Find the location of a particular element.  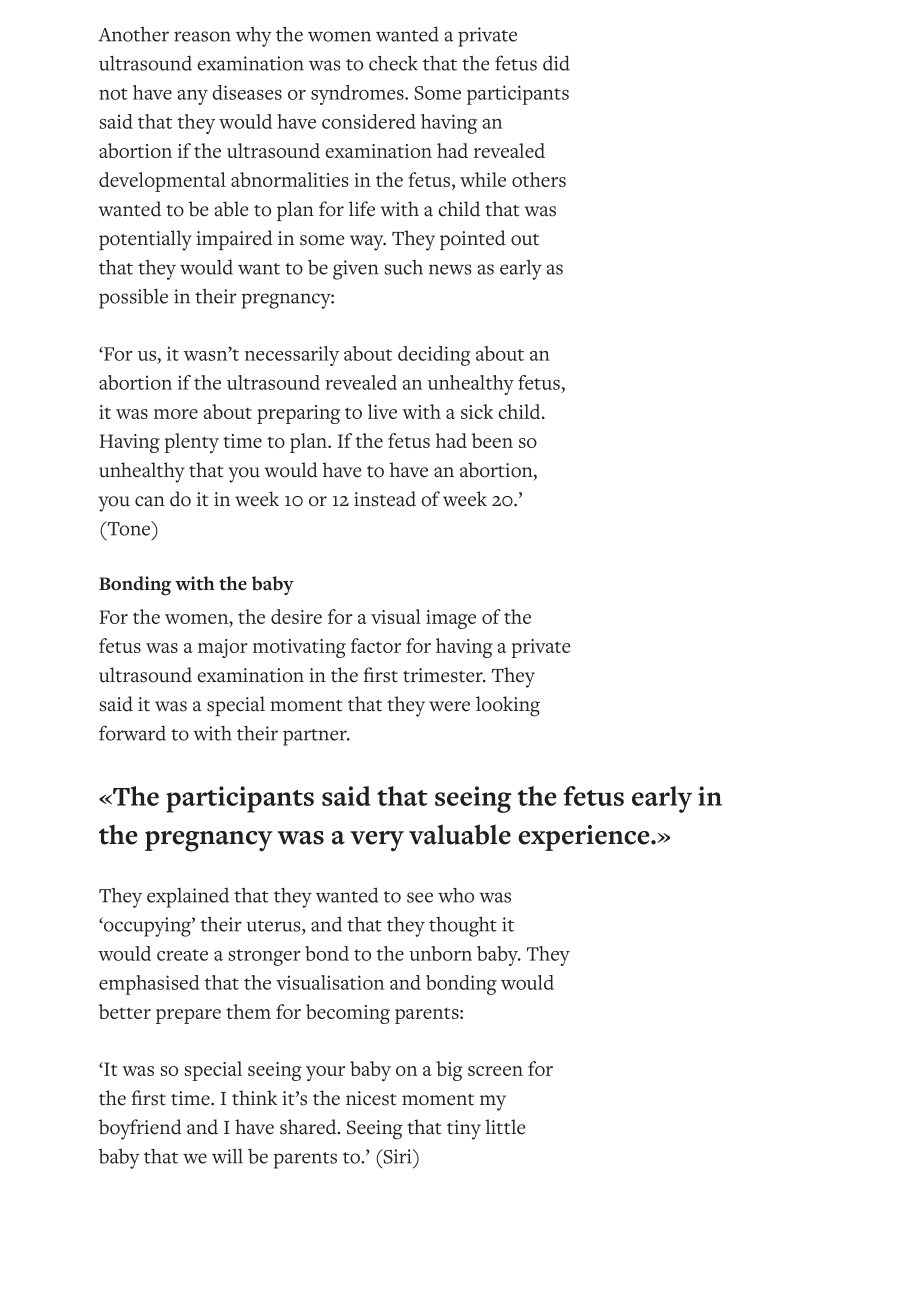

did is located at coordinates (556, 63).
